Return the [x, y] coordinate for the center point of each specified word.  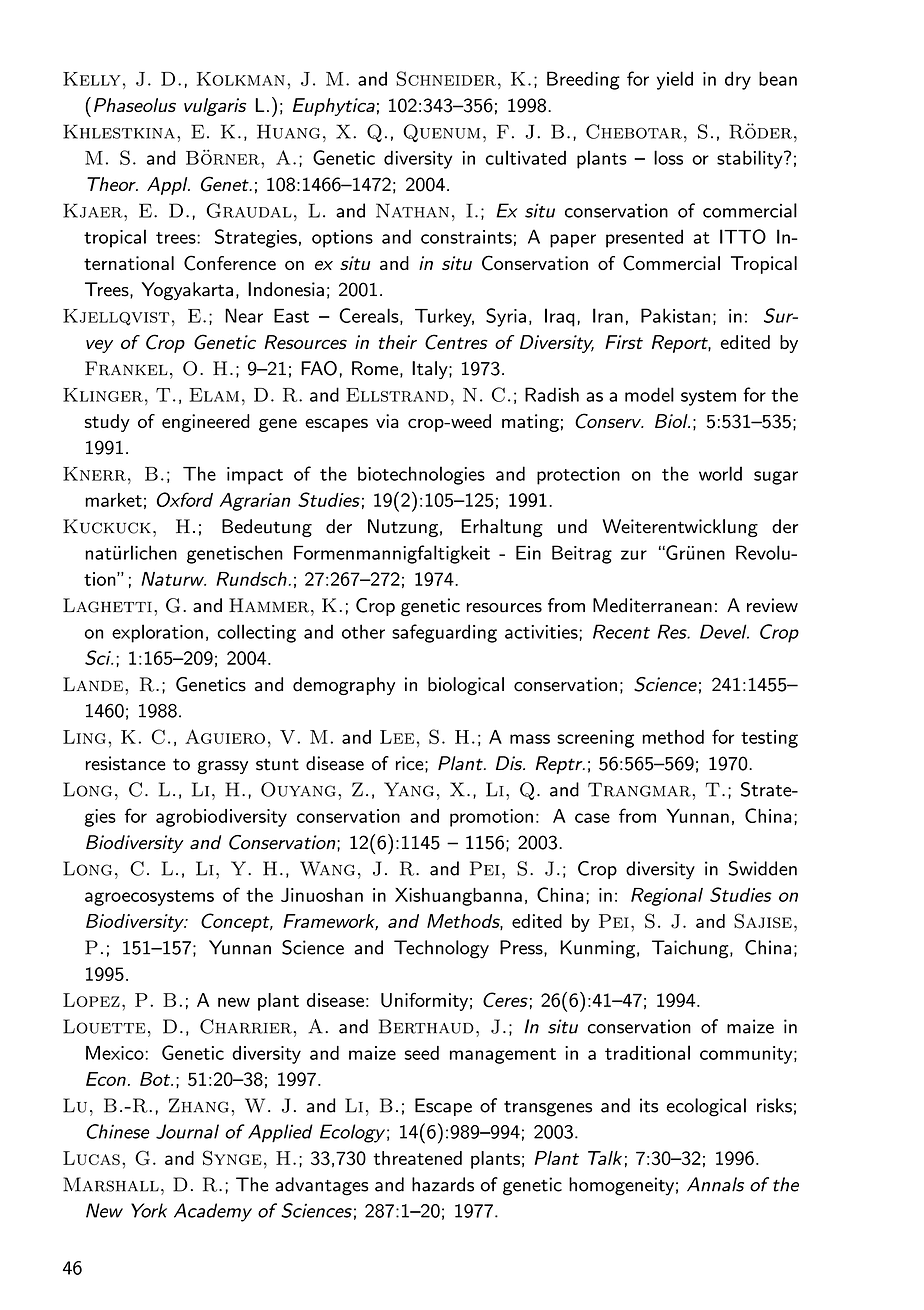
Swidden [762, 868]
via [387, 421]
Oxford [185, 499]
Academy [213, 1212]
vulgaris [215, 107]
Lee [397, 737]
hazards [443, 1184]
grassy [222, 767]
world [720, 473]
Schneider [446, 78]
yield [675, 80]
